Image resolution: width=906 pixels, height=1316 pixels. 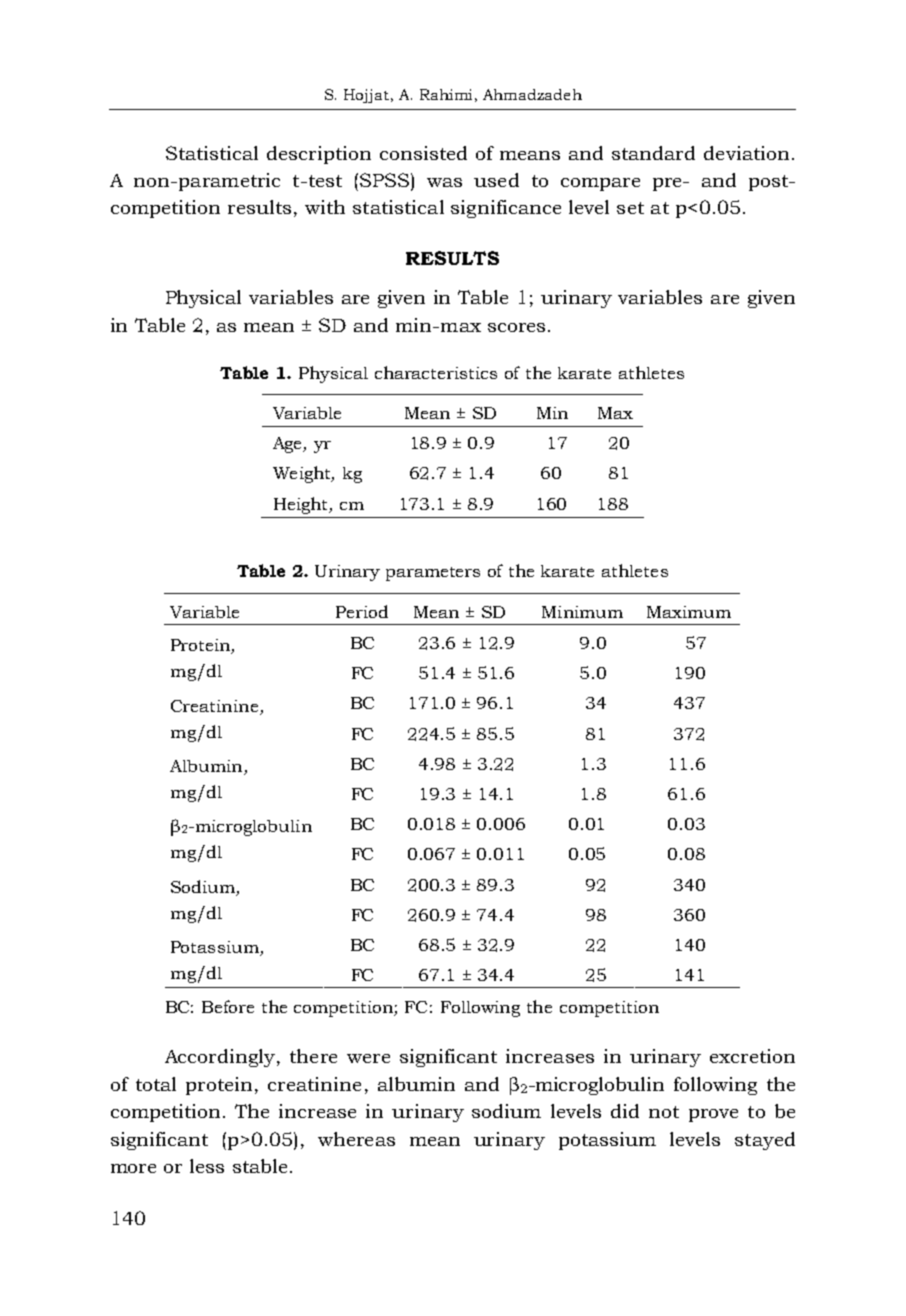 I want to click on Period, so click(x=362, y=611).
